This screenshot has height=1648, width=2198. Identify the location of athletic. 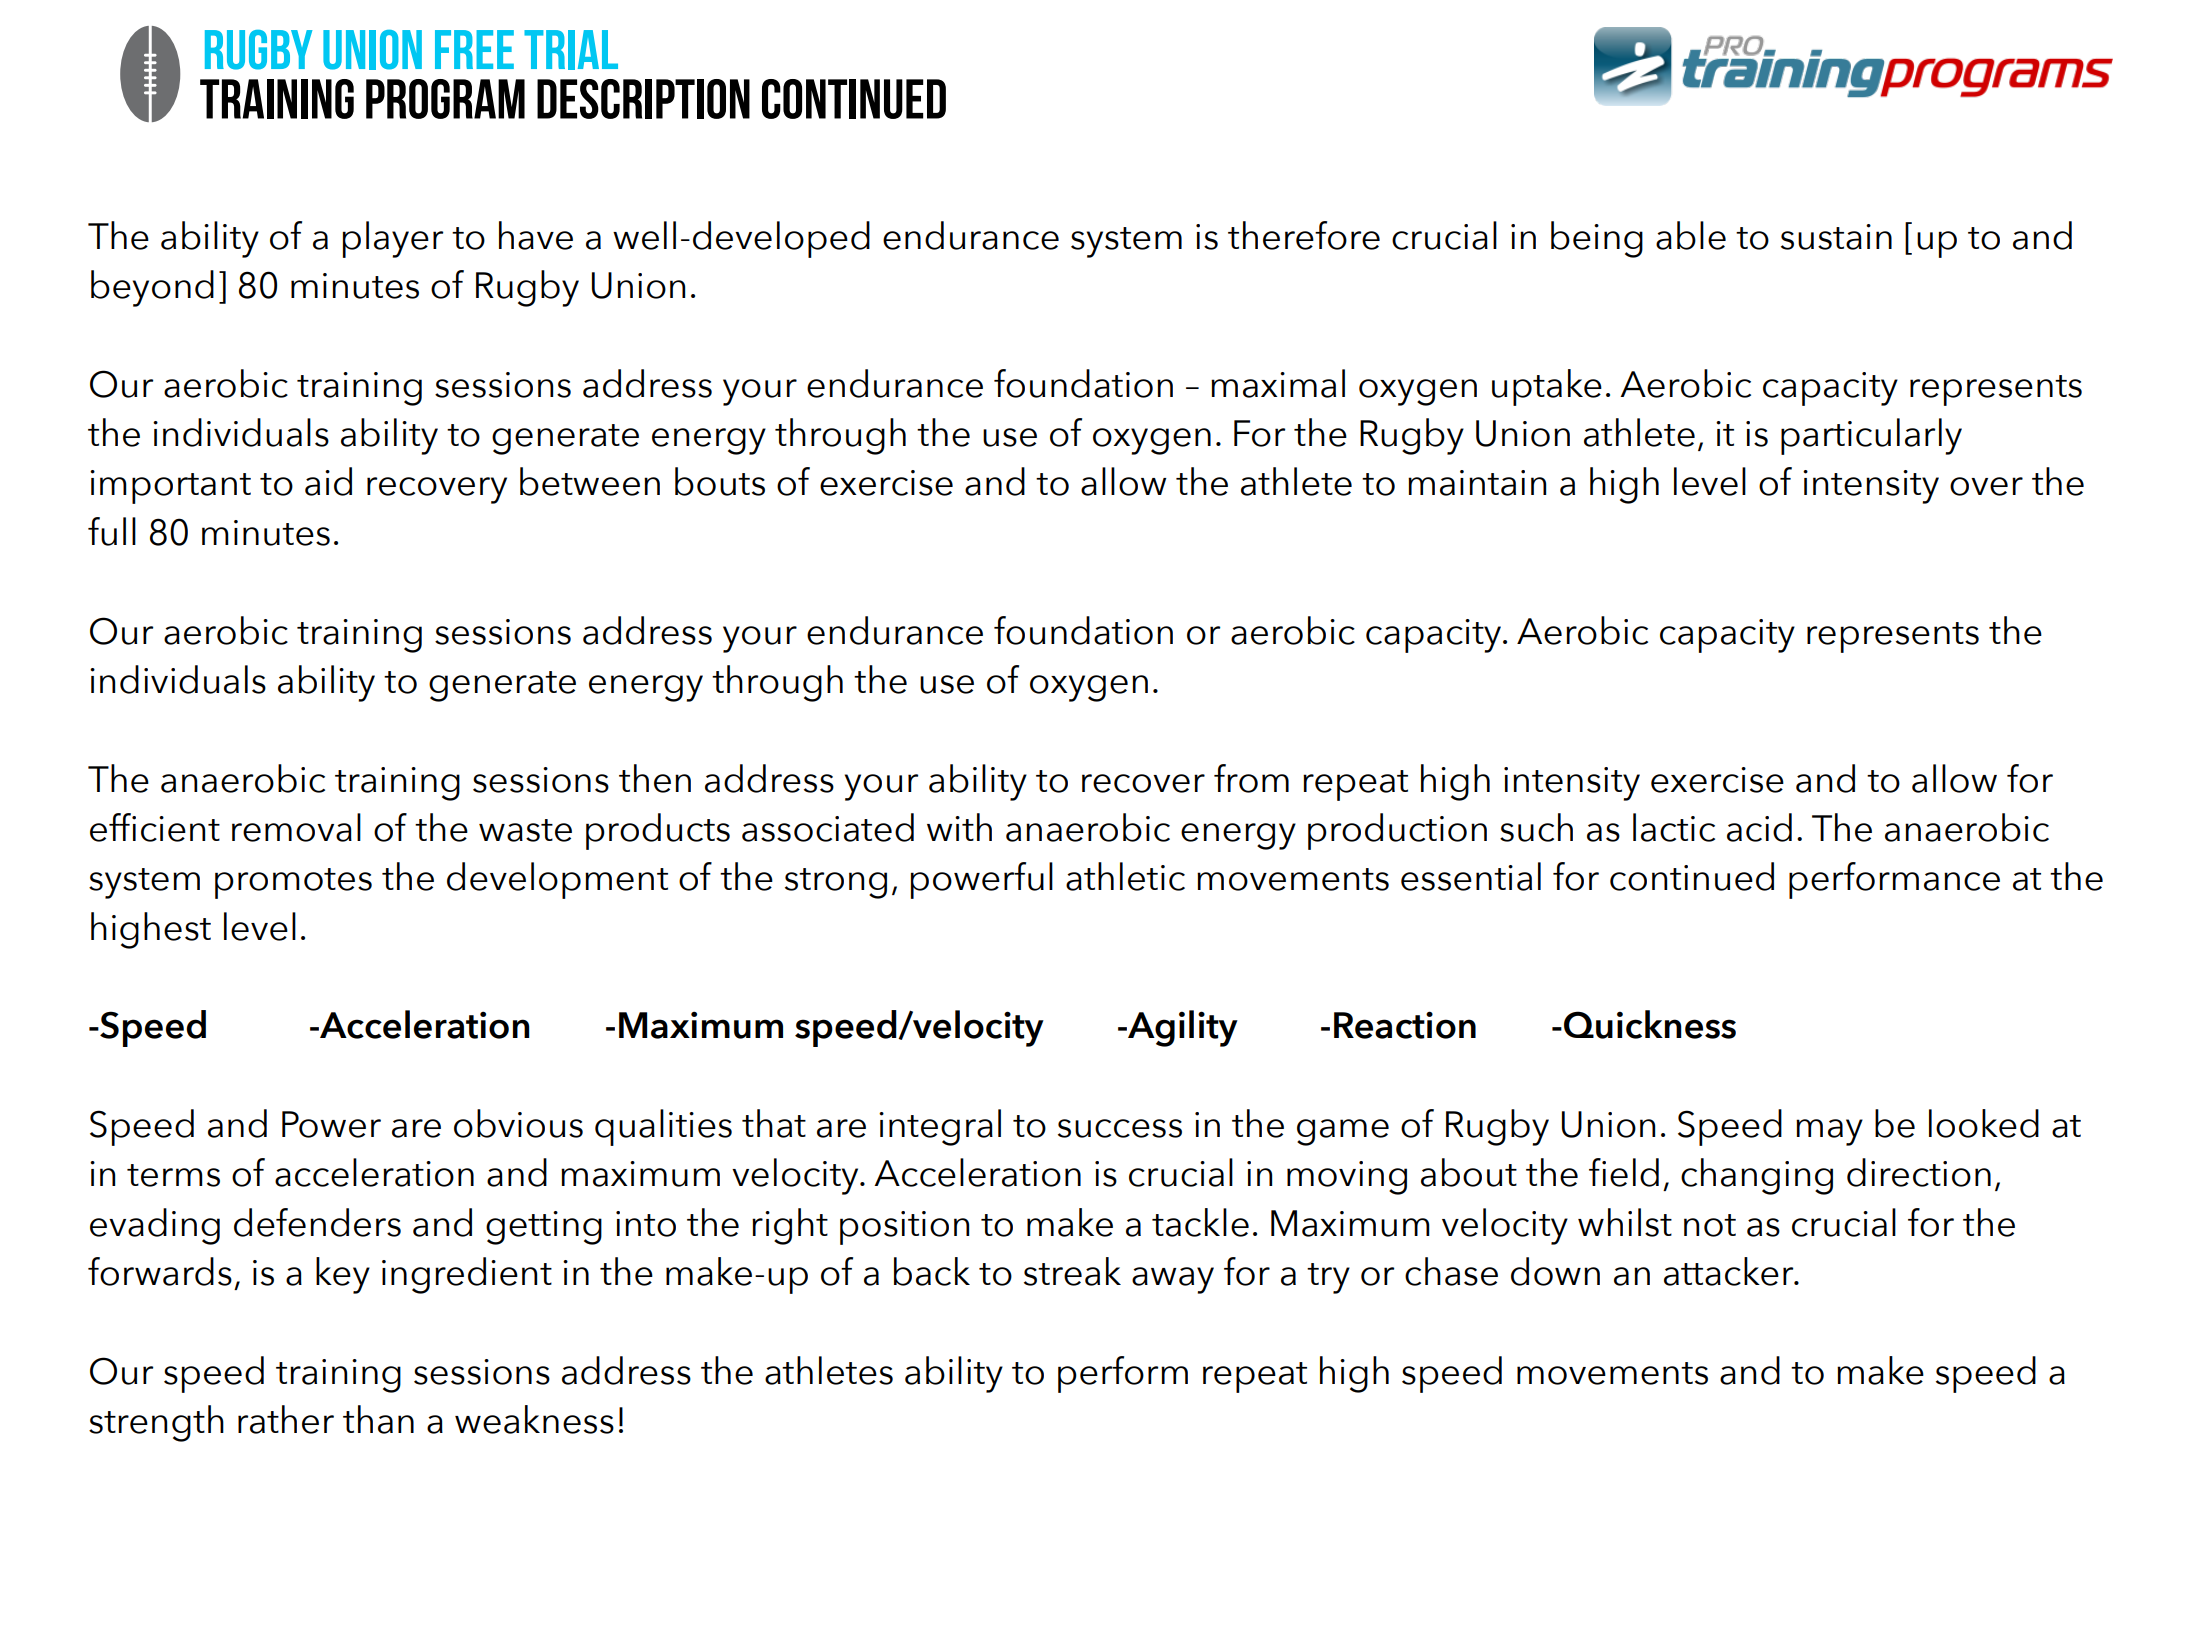
(1125, 876).
